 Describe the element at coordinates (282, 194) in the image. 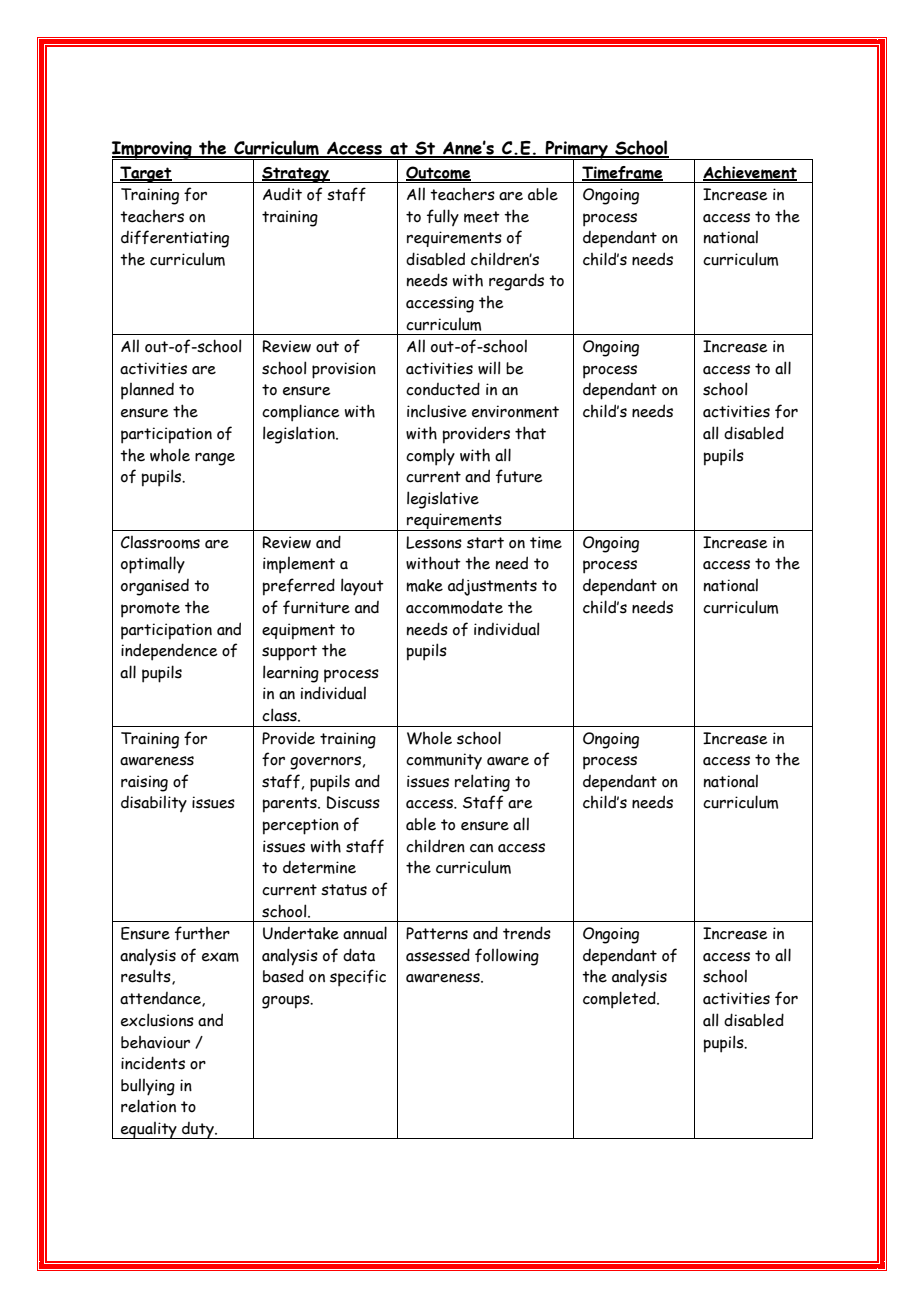

I see `Audit` at that location.
